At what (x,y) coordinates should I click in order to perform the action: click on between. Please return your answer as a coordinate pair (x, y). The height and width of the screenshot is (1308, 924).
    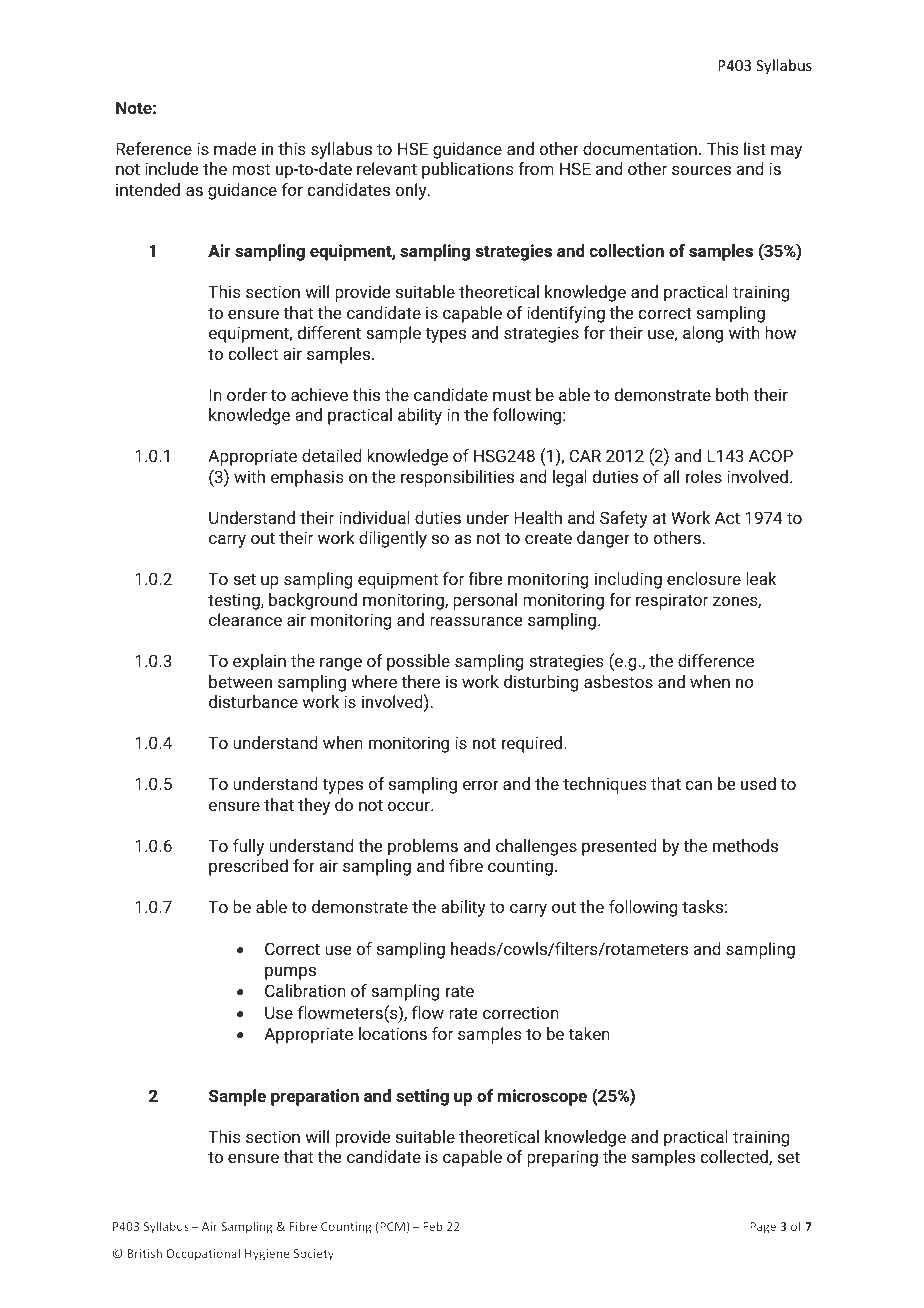
    Looking at the image, I should click on (240, 681).
